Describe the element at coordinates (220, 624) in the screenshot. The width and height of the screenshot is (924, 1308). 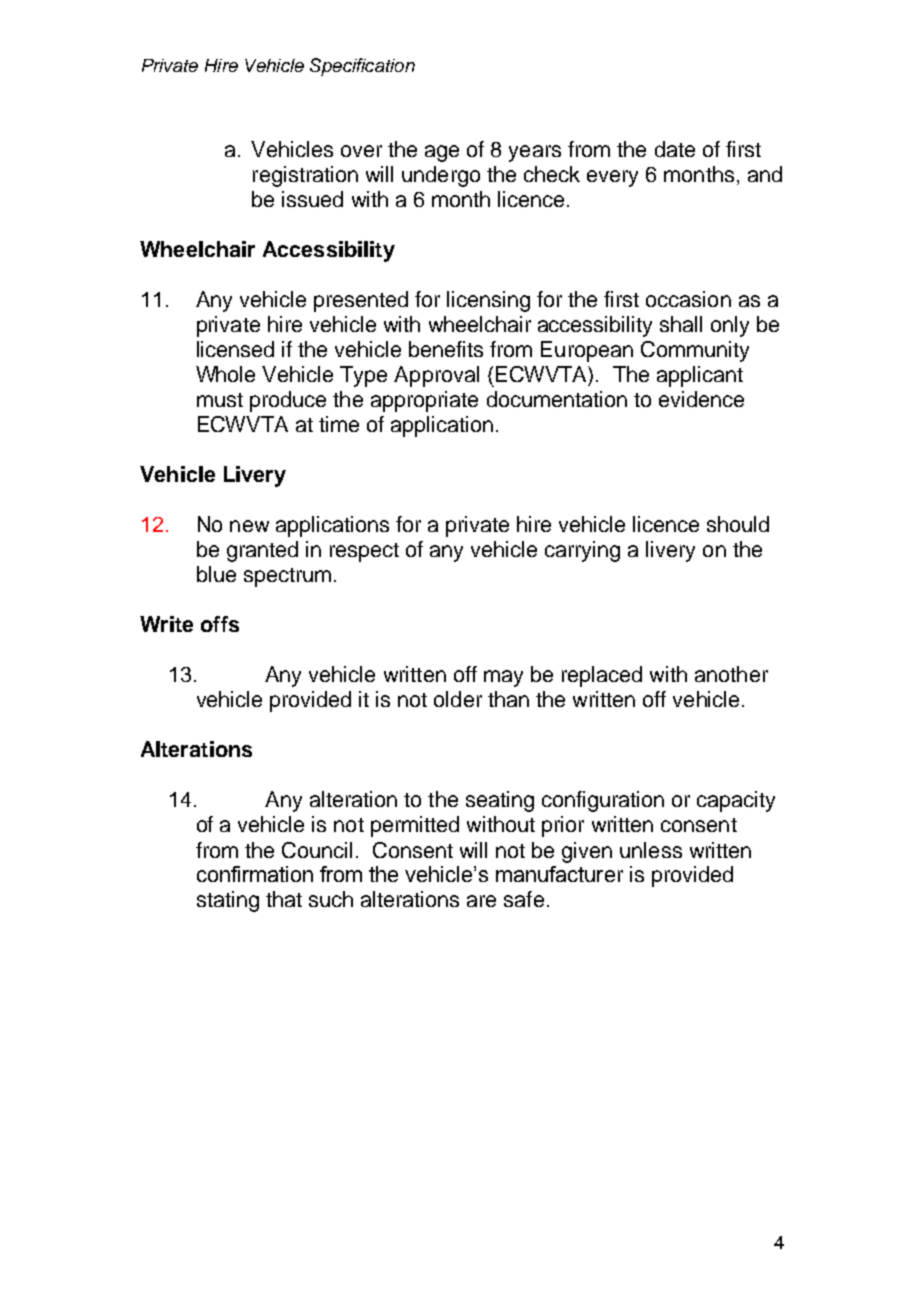
I see `offs` at that location.
